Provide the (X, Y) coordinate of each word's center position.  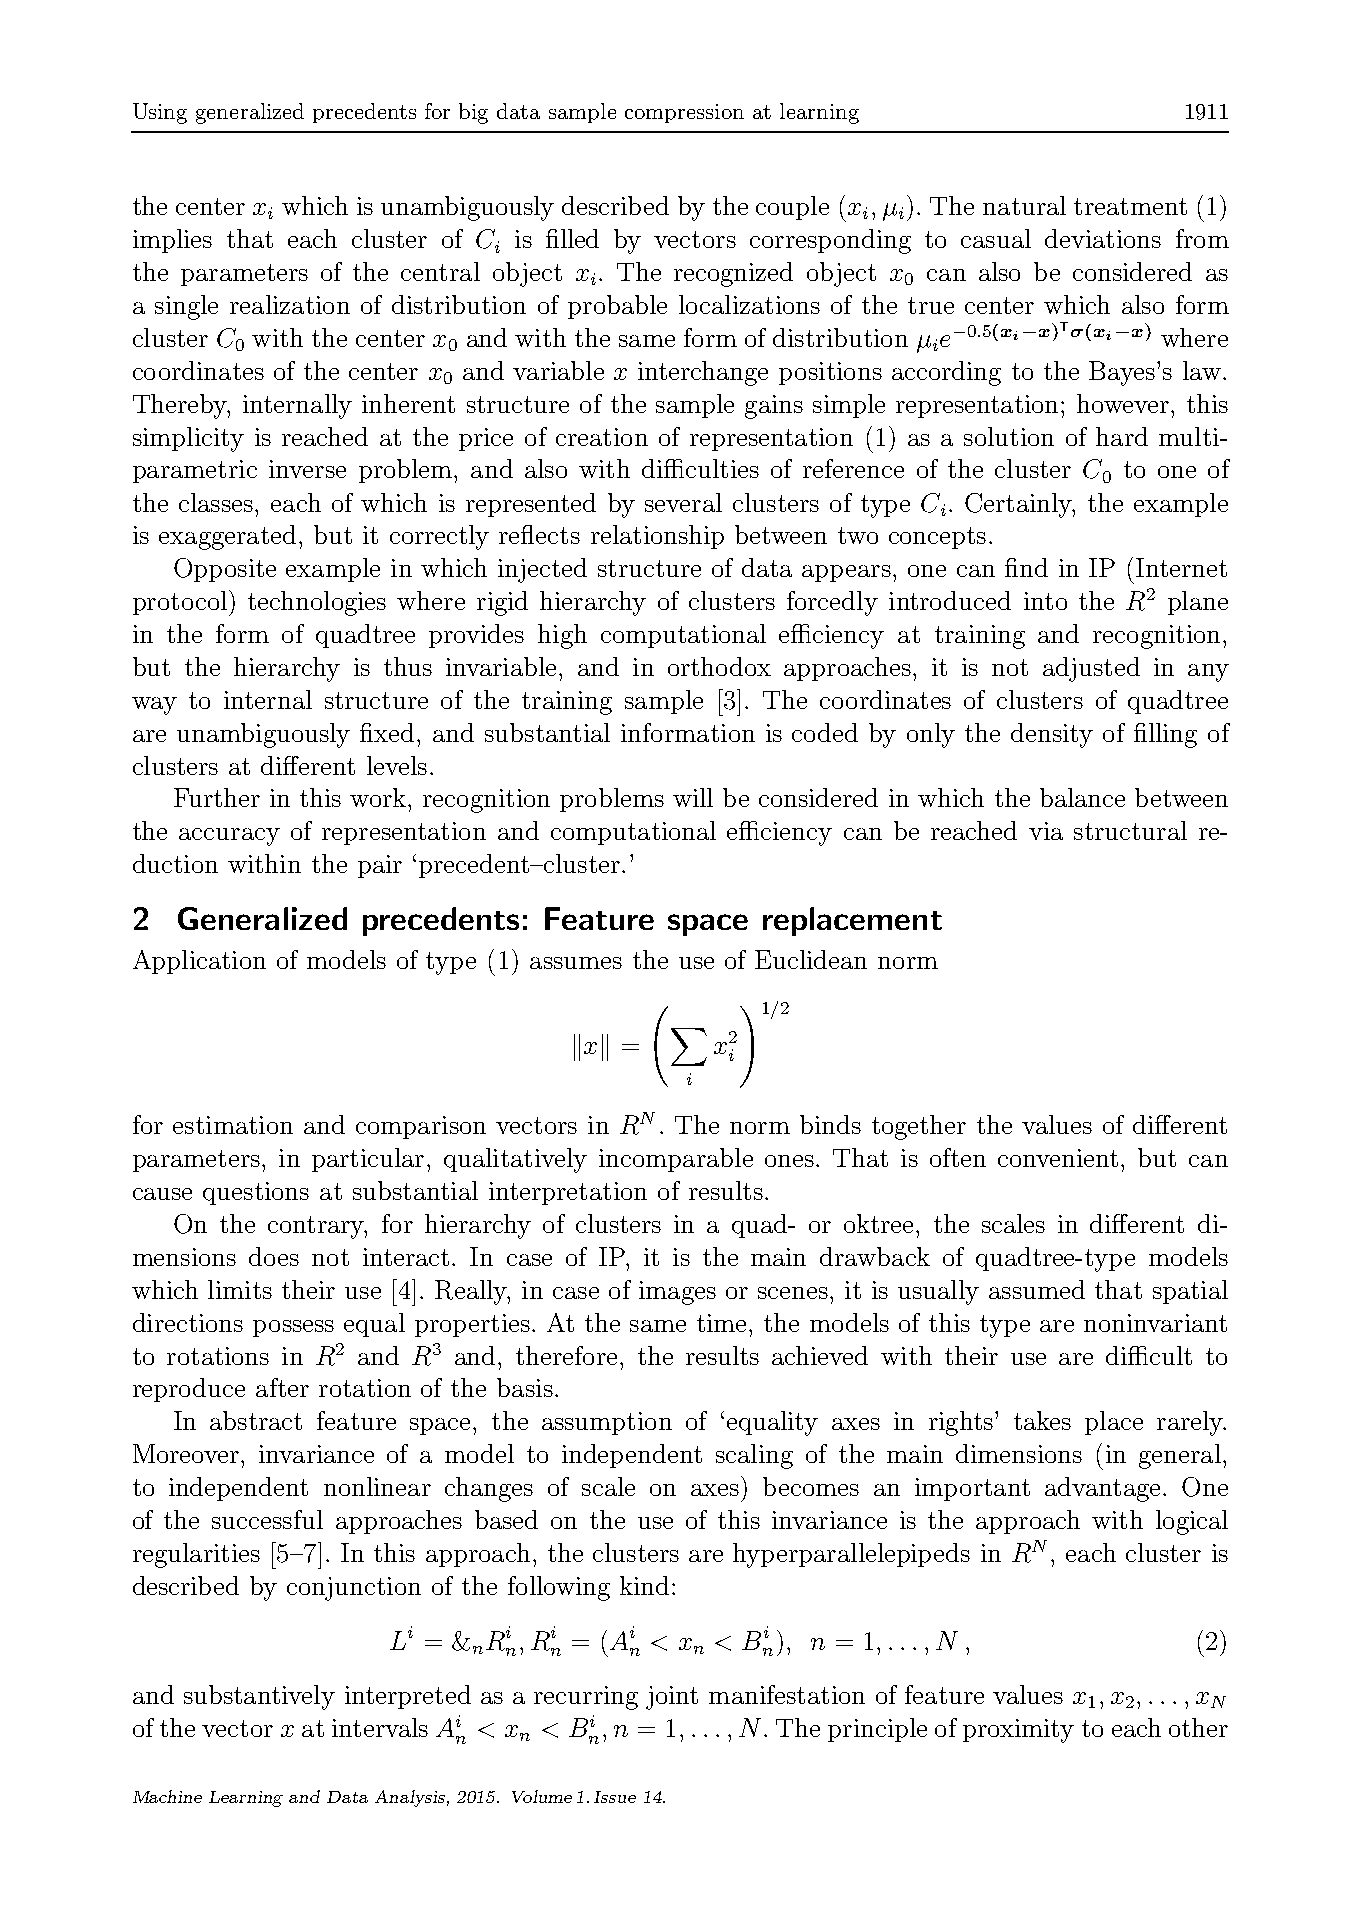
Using (160, 113)
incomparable (676, 1160)
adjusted (1091, 669)
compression (684, 113)
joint (672, 1698)
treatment (1130, 206)
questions (256, 1193)
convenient (1058, 1158)
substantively (259, 1697)
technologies (317, 603)
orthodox (719, 666)
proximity (1018, 1731)
